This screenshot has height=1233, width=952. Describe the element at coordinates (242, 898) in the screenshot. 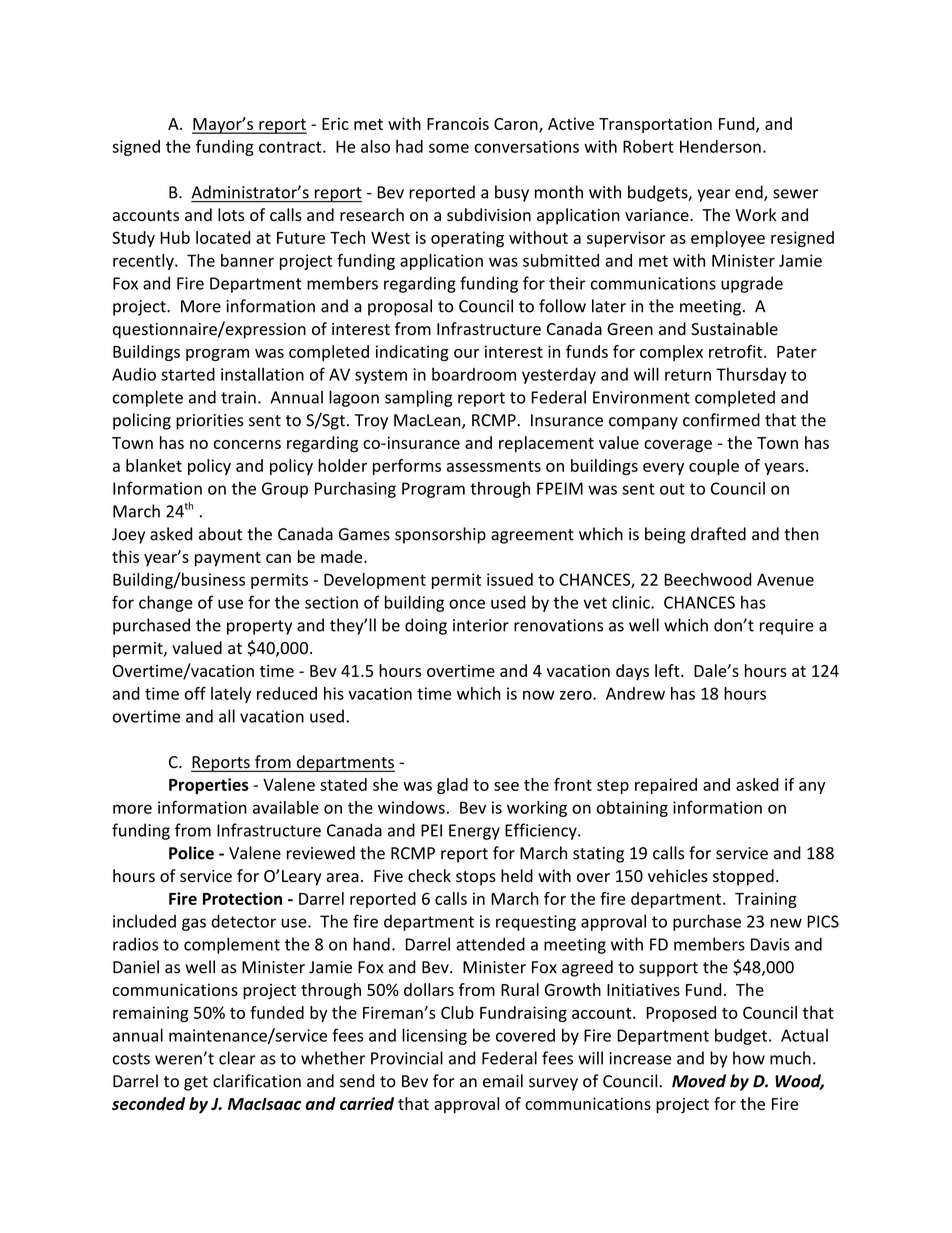

I see `Protection` at that location.
